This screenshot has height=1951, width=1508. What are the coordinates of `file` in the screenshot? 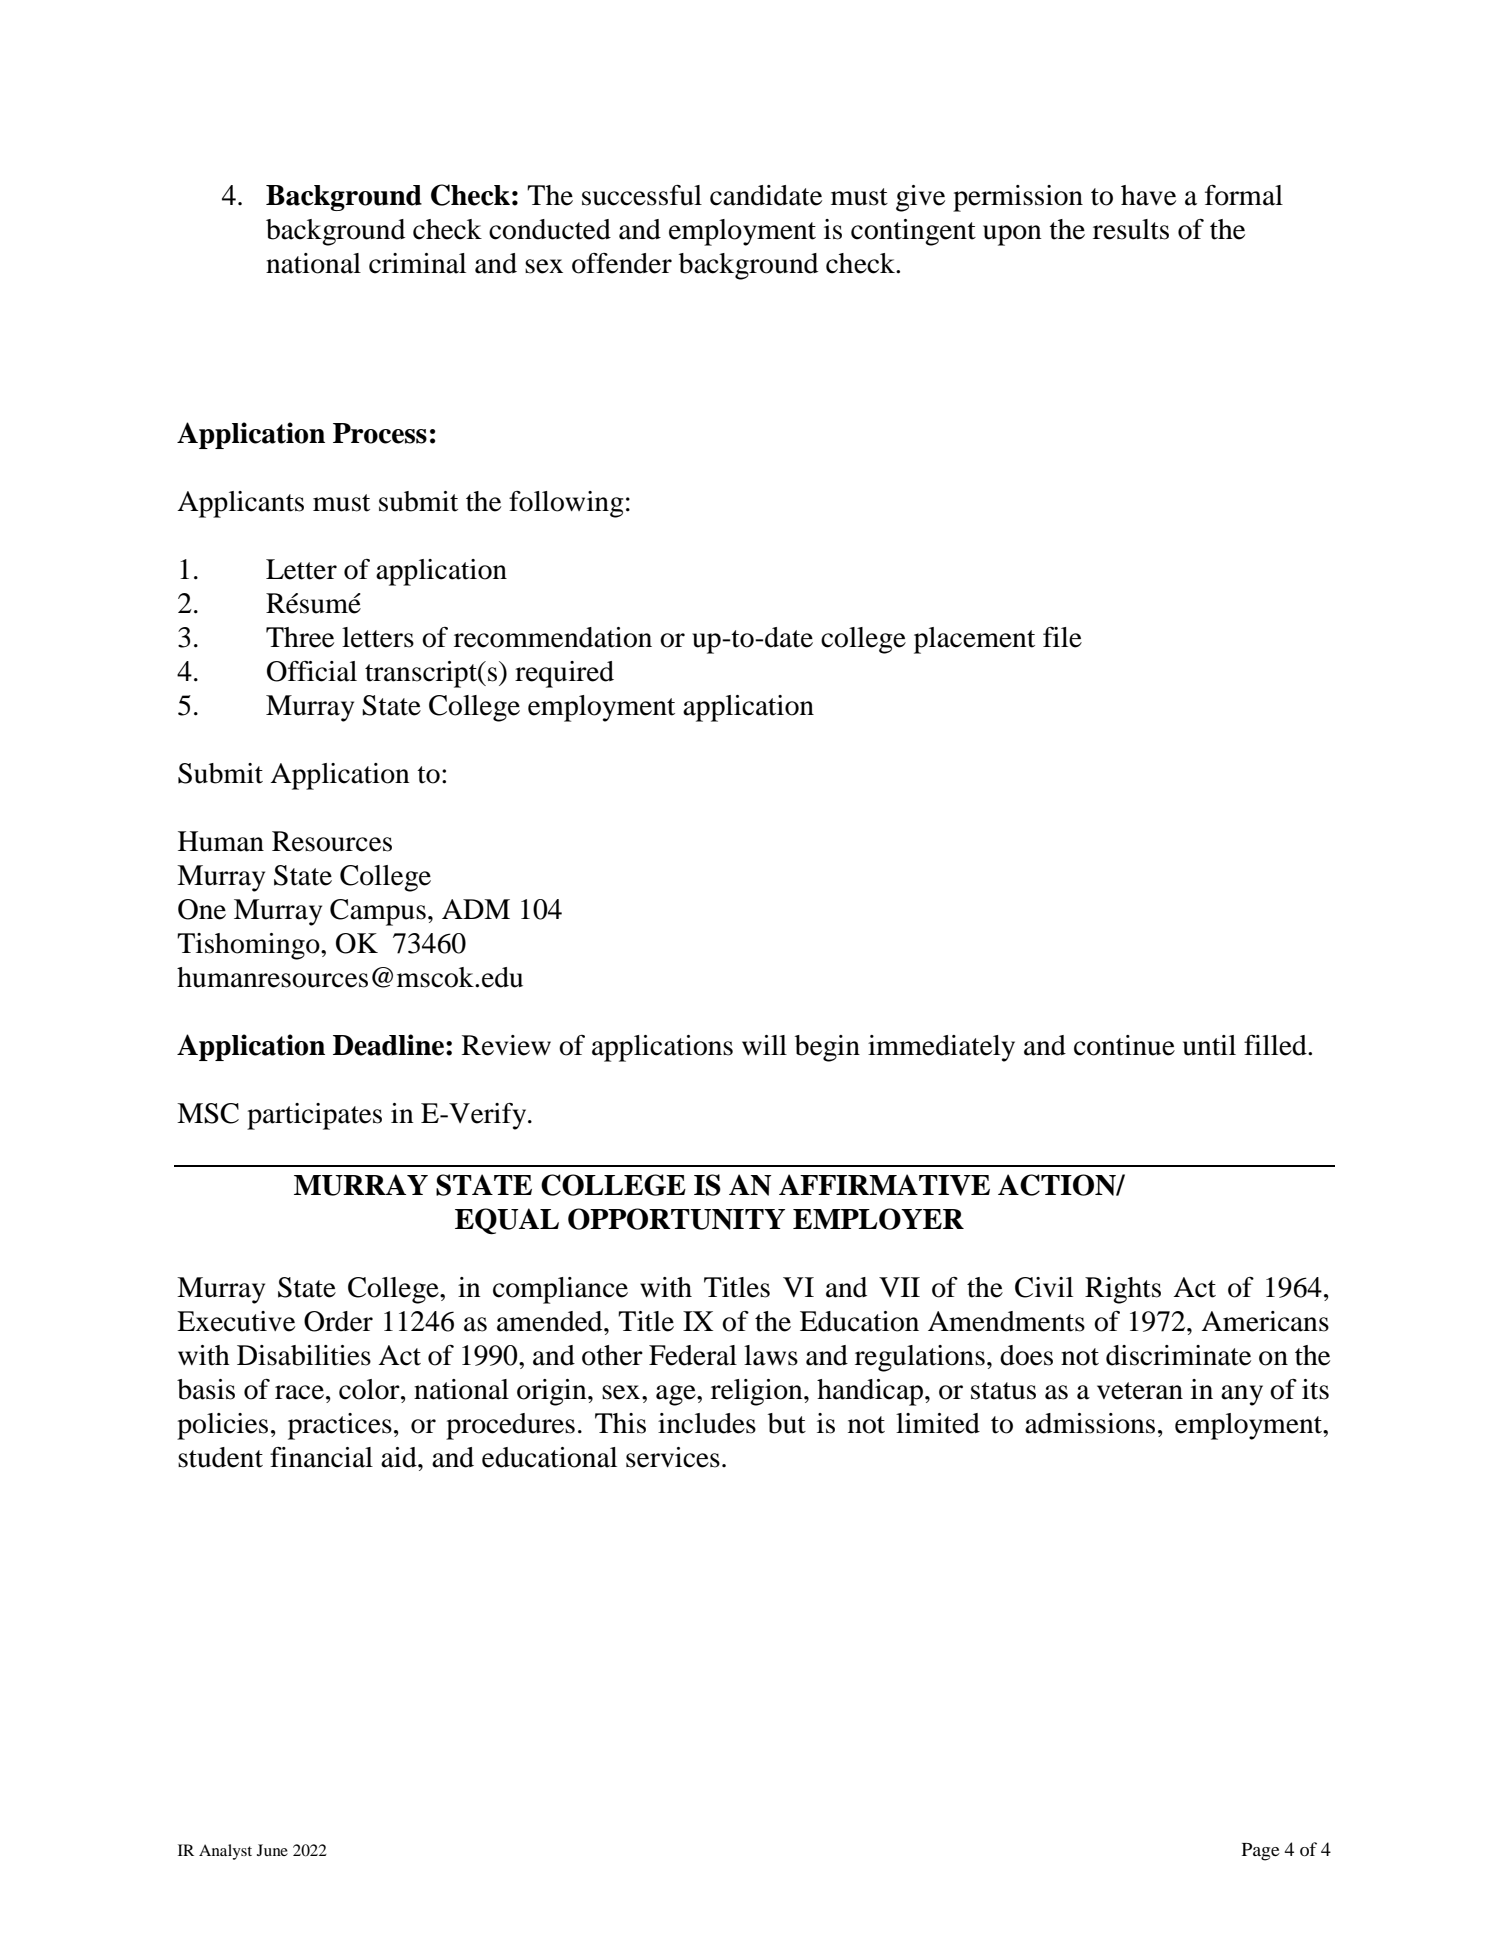 It's located at (1062, 637).
